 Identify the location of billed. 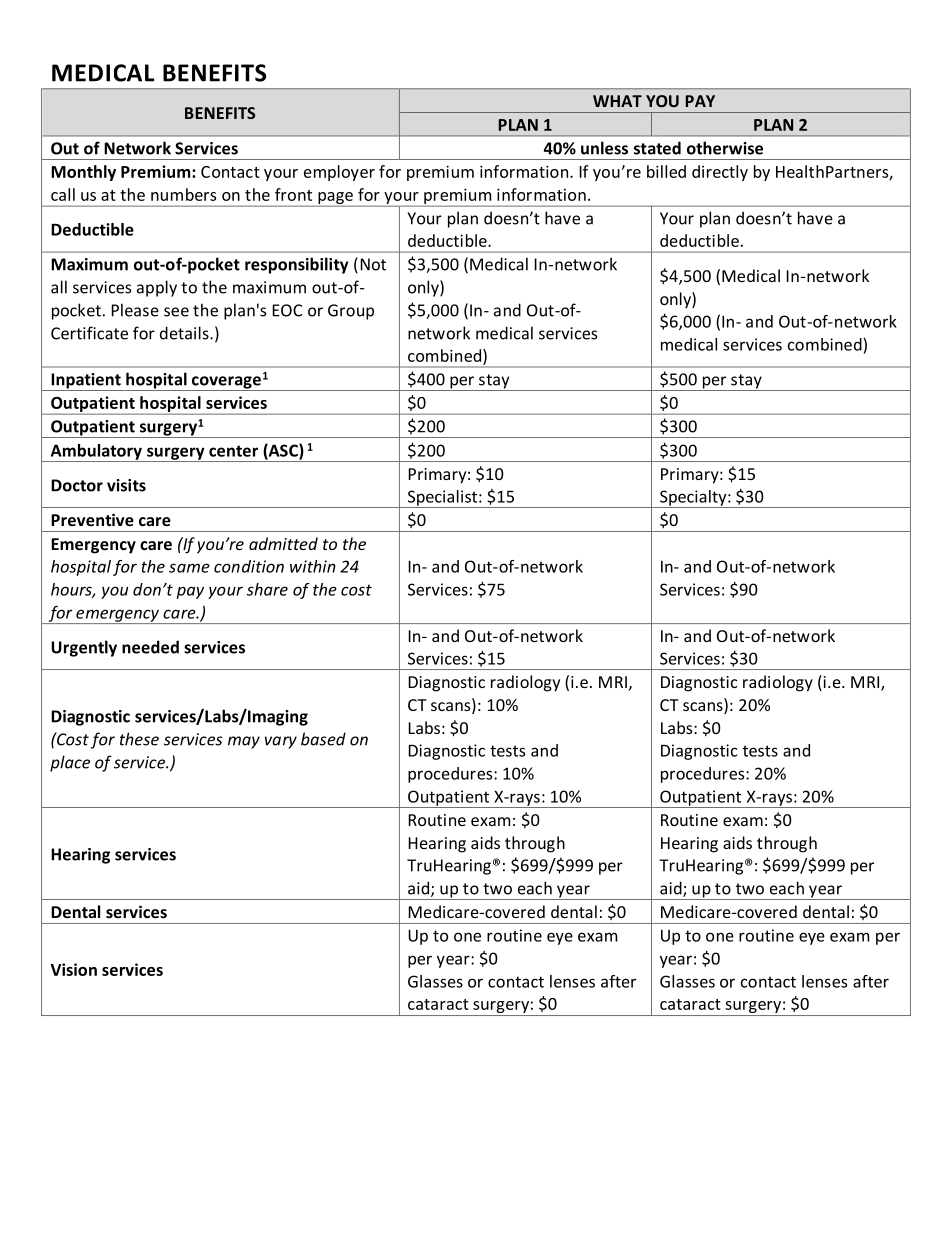
(666, 171).
